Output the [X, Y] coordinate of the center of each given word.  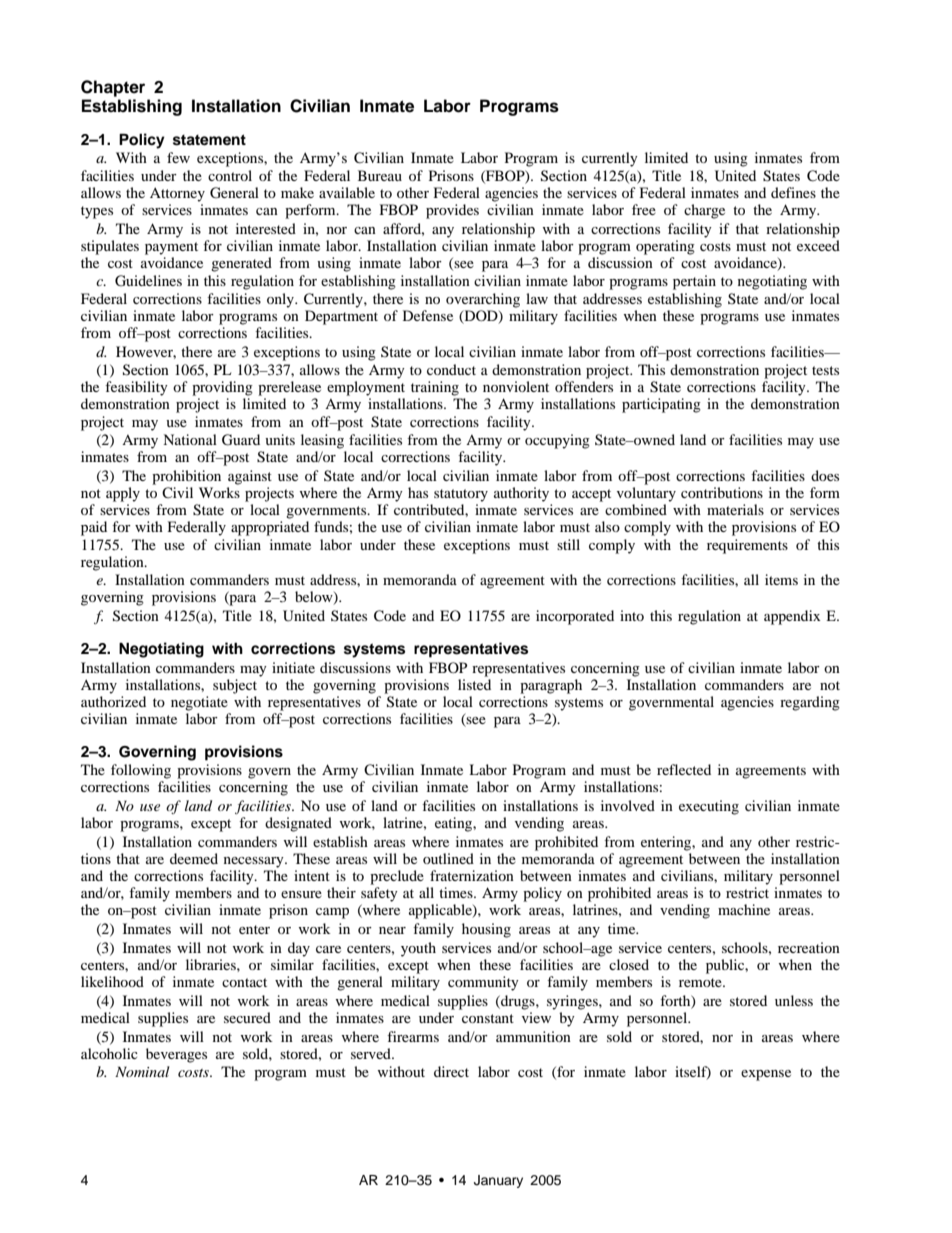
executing [709, 807]
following [141, 771]
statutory [461, 495]
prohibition [186, 477]
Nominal [142, 1071]
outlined [448, 858]
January [498, 1181]
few [178, 157]
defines [793, 192]
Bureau [380, 175]
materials [735, 509]
